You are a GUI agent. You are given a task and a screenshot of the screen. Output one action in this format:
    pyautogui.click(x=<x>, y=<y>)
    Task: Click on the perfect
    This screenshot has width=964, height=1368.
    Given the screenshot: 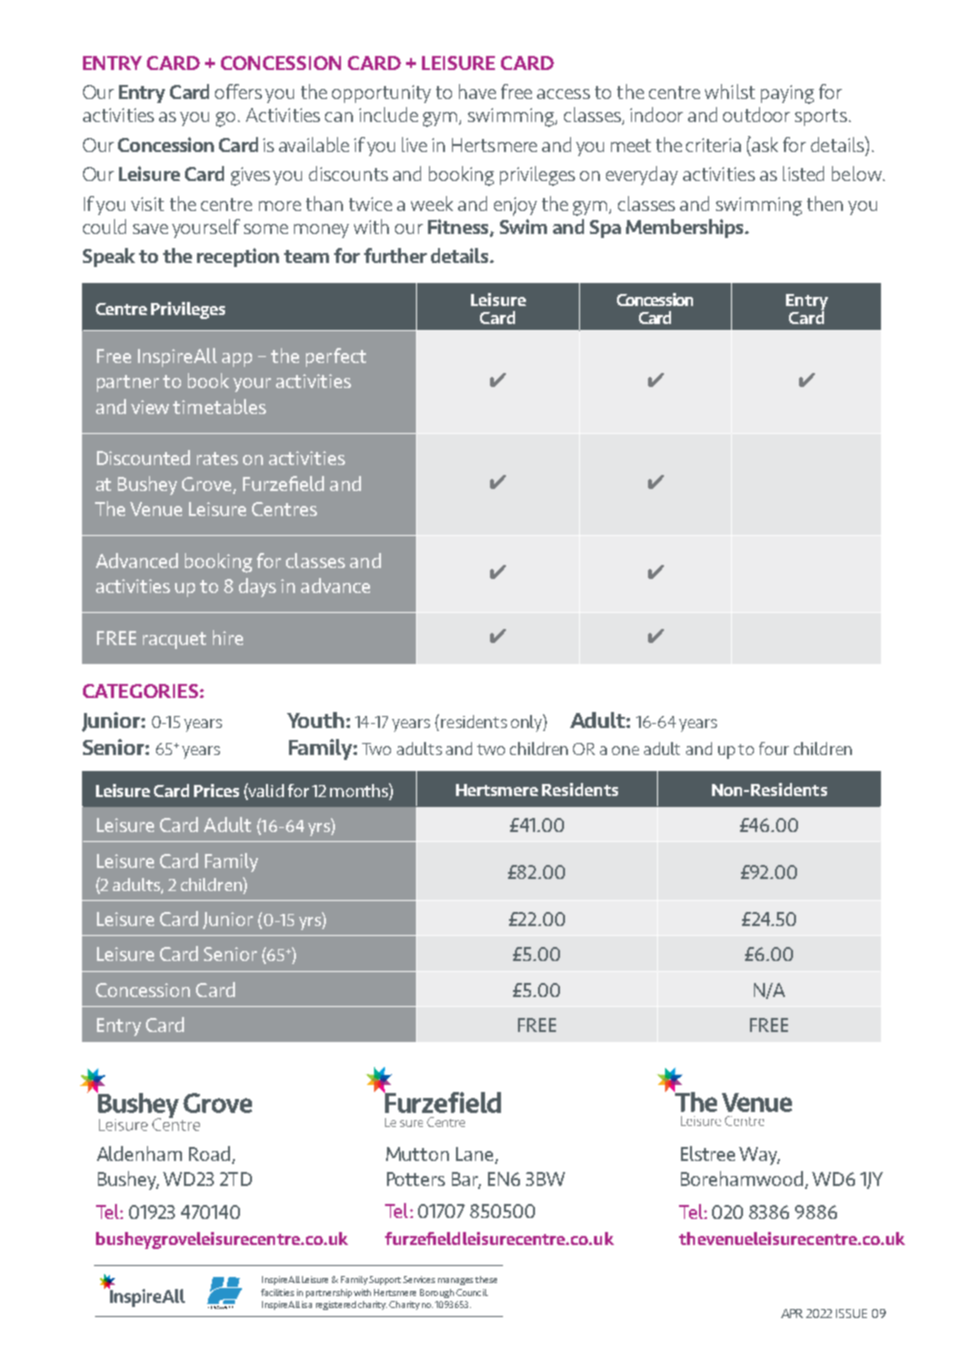 What is the action you would take?
    pyautogui.click(x=336, y=357)
